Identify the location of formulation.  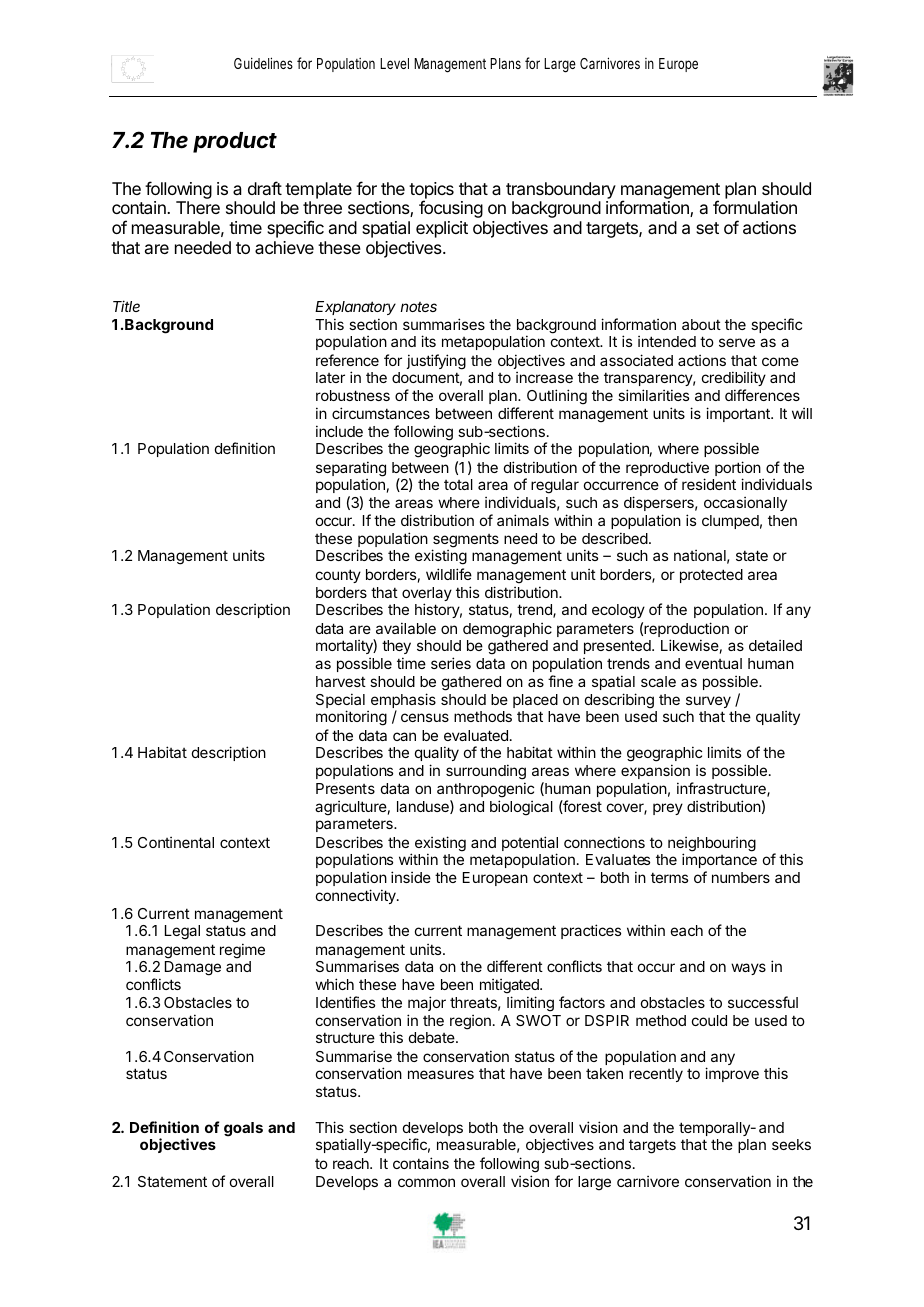
(755, 207).
